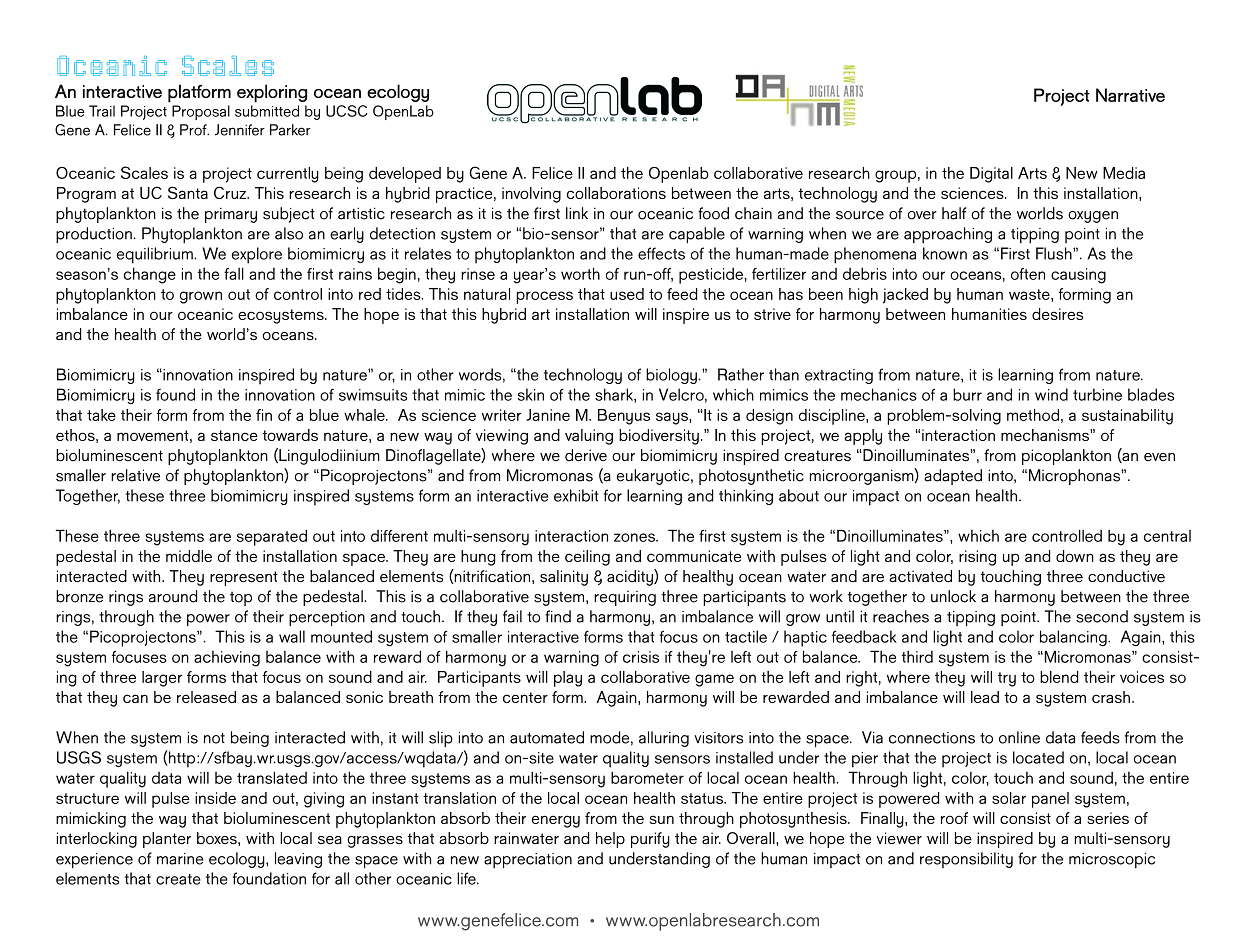 This screenshot has width=1233, height=952. What do you see at coordinates (234, 435) in the screenshot?
I see `stance` at bounding box center [234, 435].
